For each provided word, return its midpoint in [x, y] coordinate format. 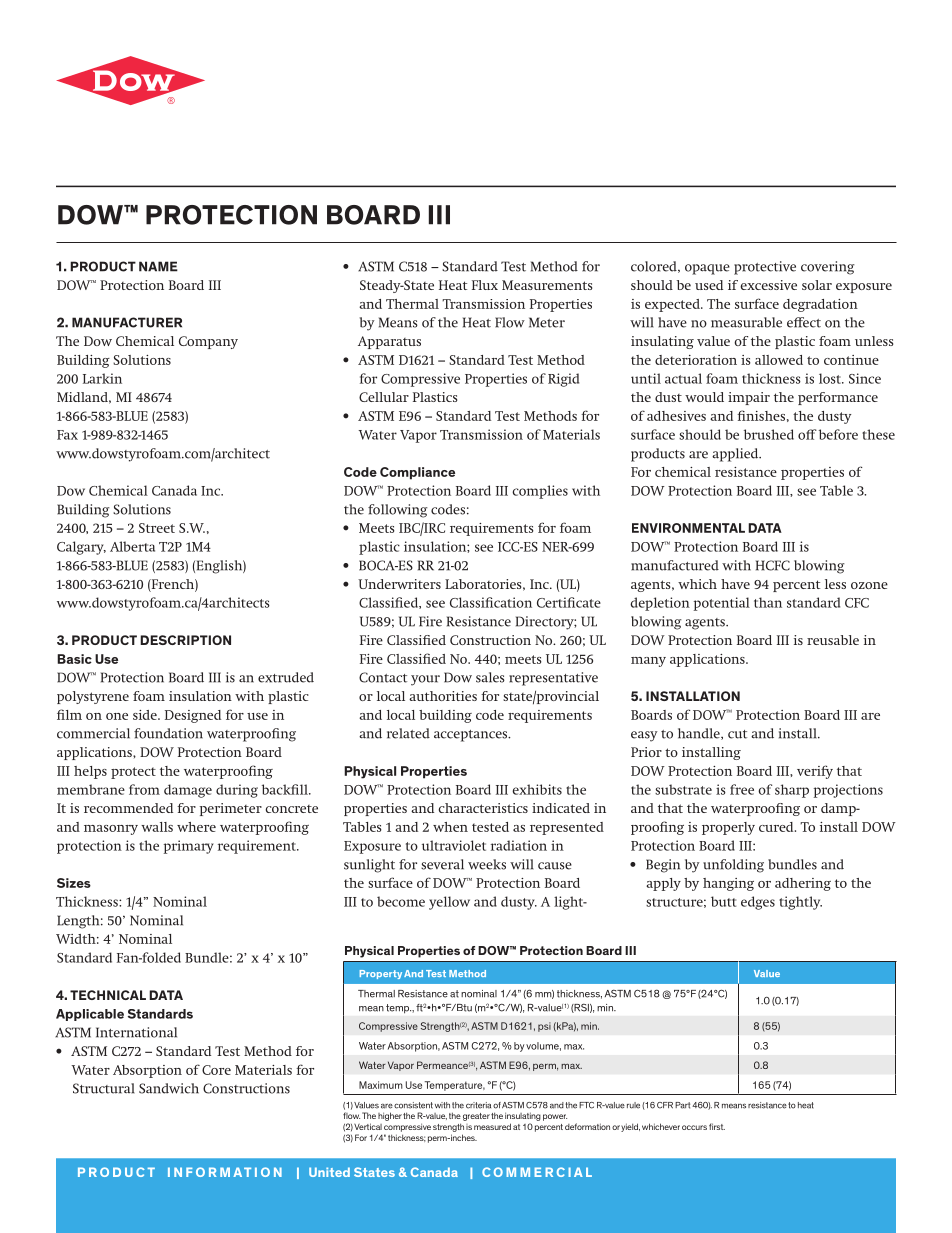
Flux [485, 285]
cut [737, 734]
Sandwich [169, 1088]
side [146, 715]
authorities [443, 696]
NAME [158, 266]
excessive [768, 285]
